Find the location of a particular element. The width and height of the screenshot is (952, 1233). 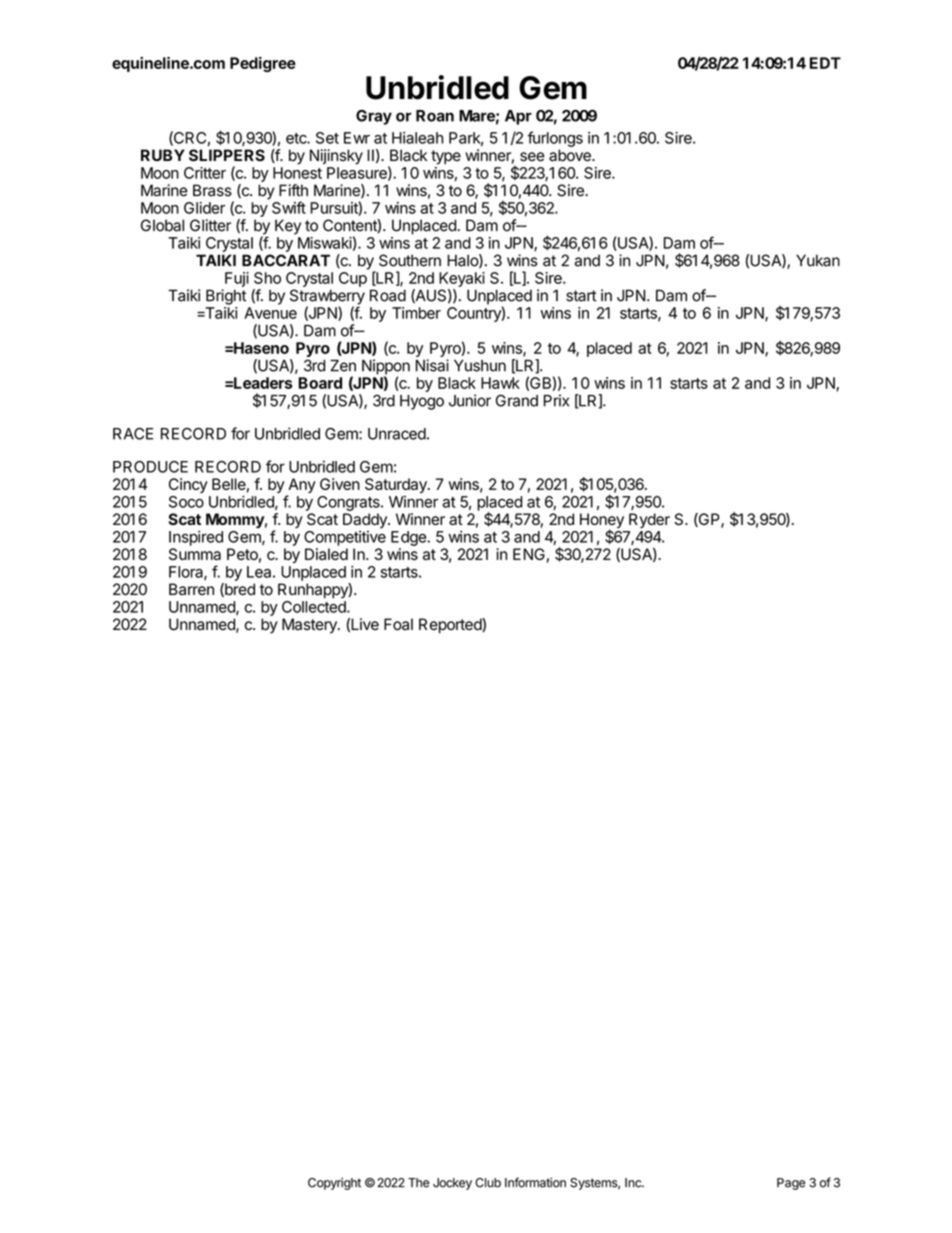

Copyright is located at coordinates (334, 1184).
